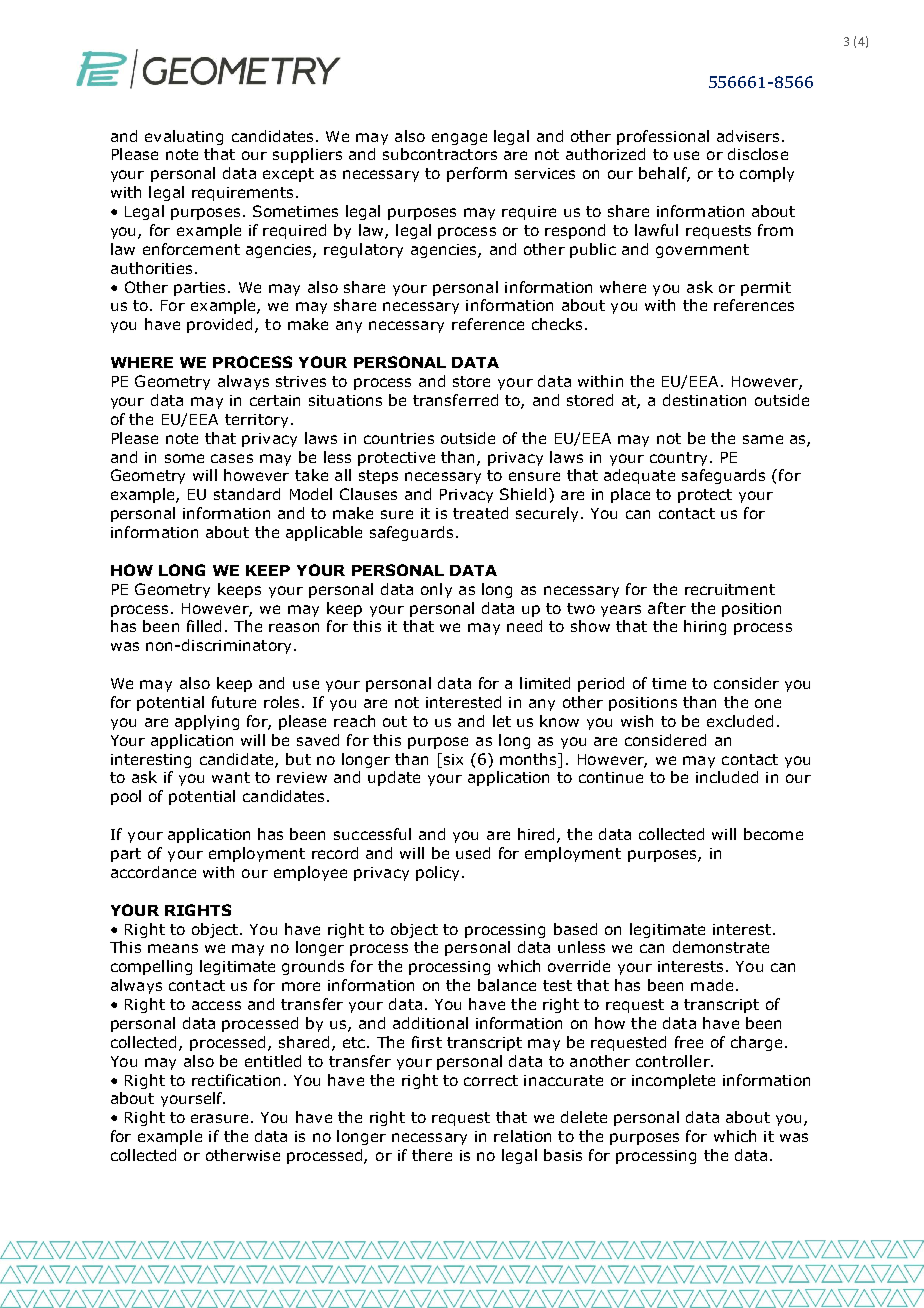  What do you see at coordinates (436, 590) in the screenshot?
I see `only` at bounding box center [436, 590].
